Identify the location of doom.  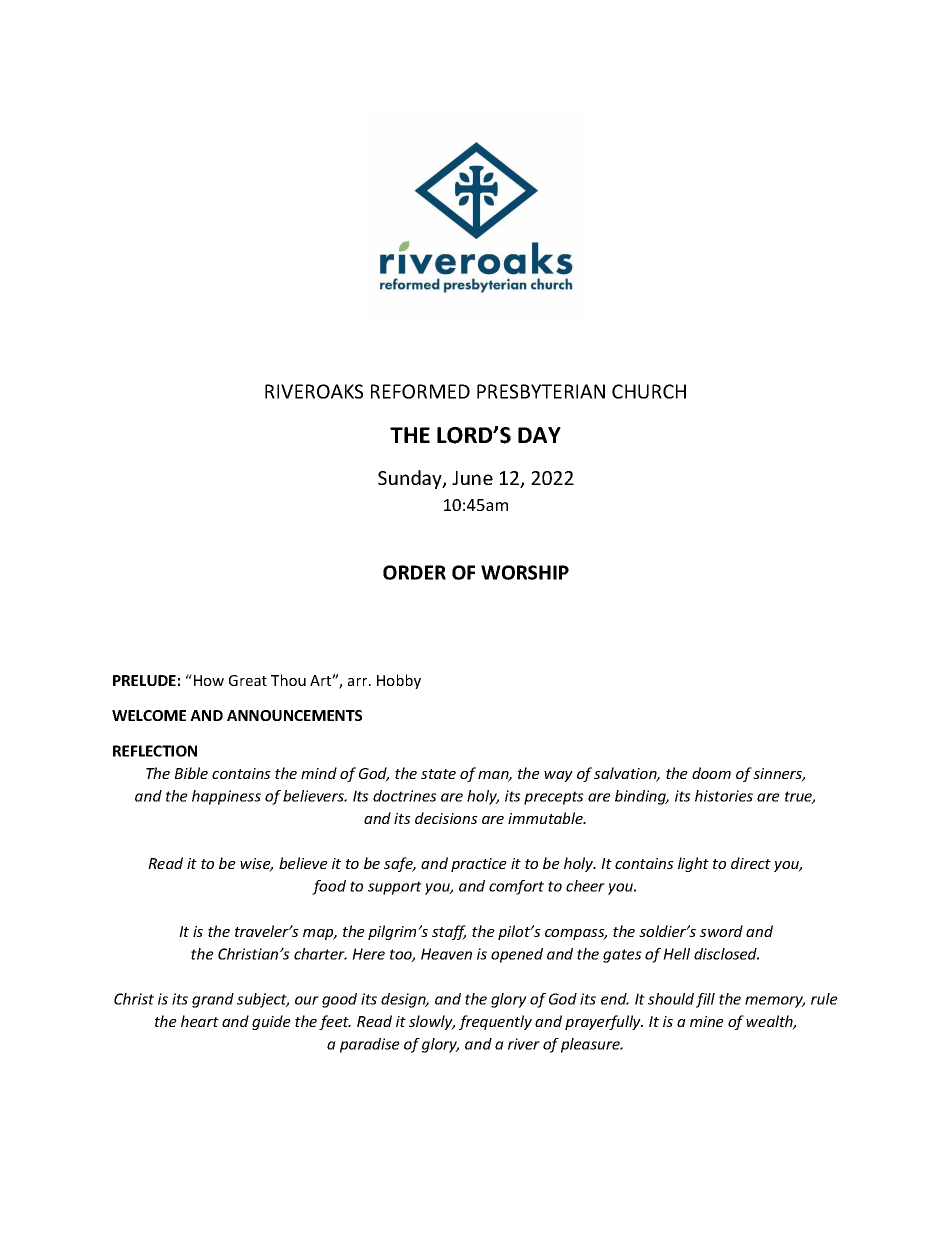
(711, 773).
